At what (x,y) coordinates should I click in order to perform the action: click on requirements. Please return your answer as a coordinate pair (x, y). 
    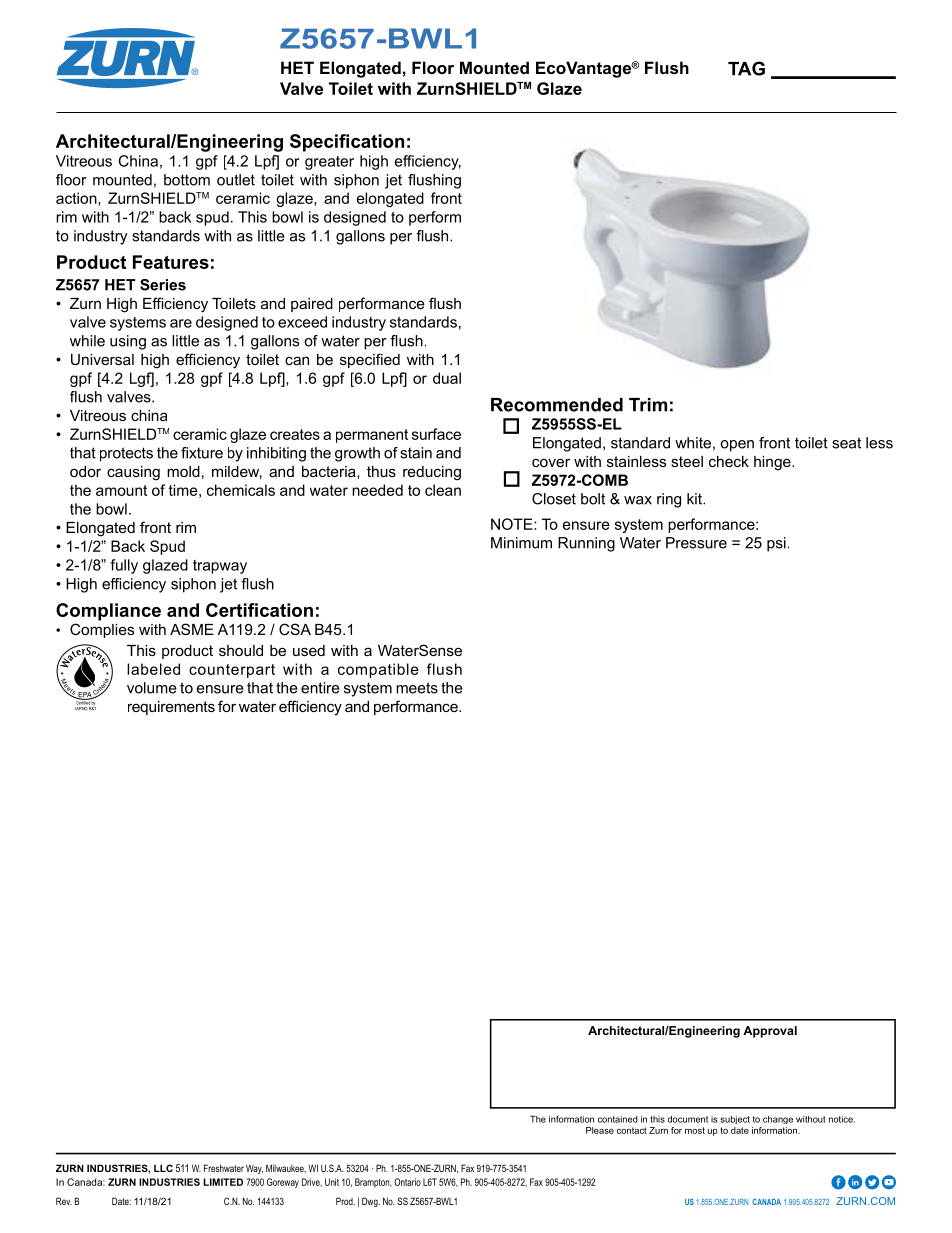
    Looking at the image, I should click on (171, 708).
